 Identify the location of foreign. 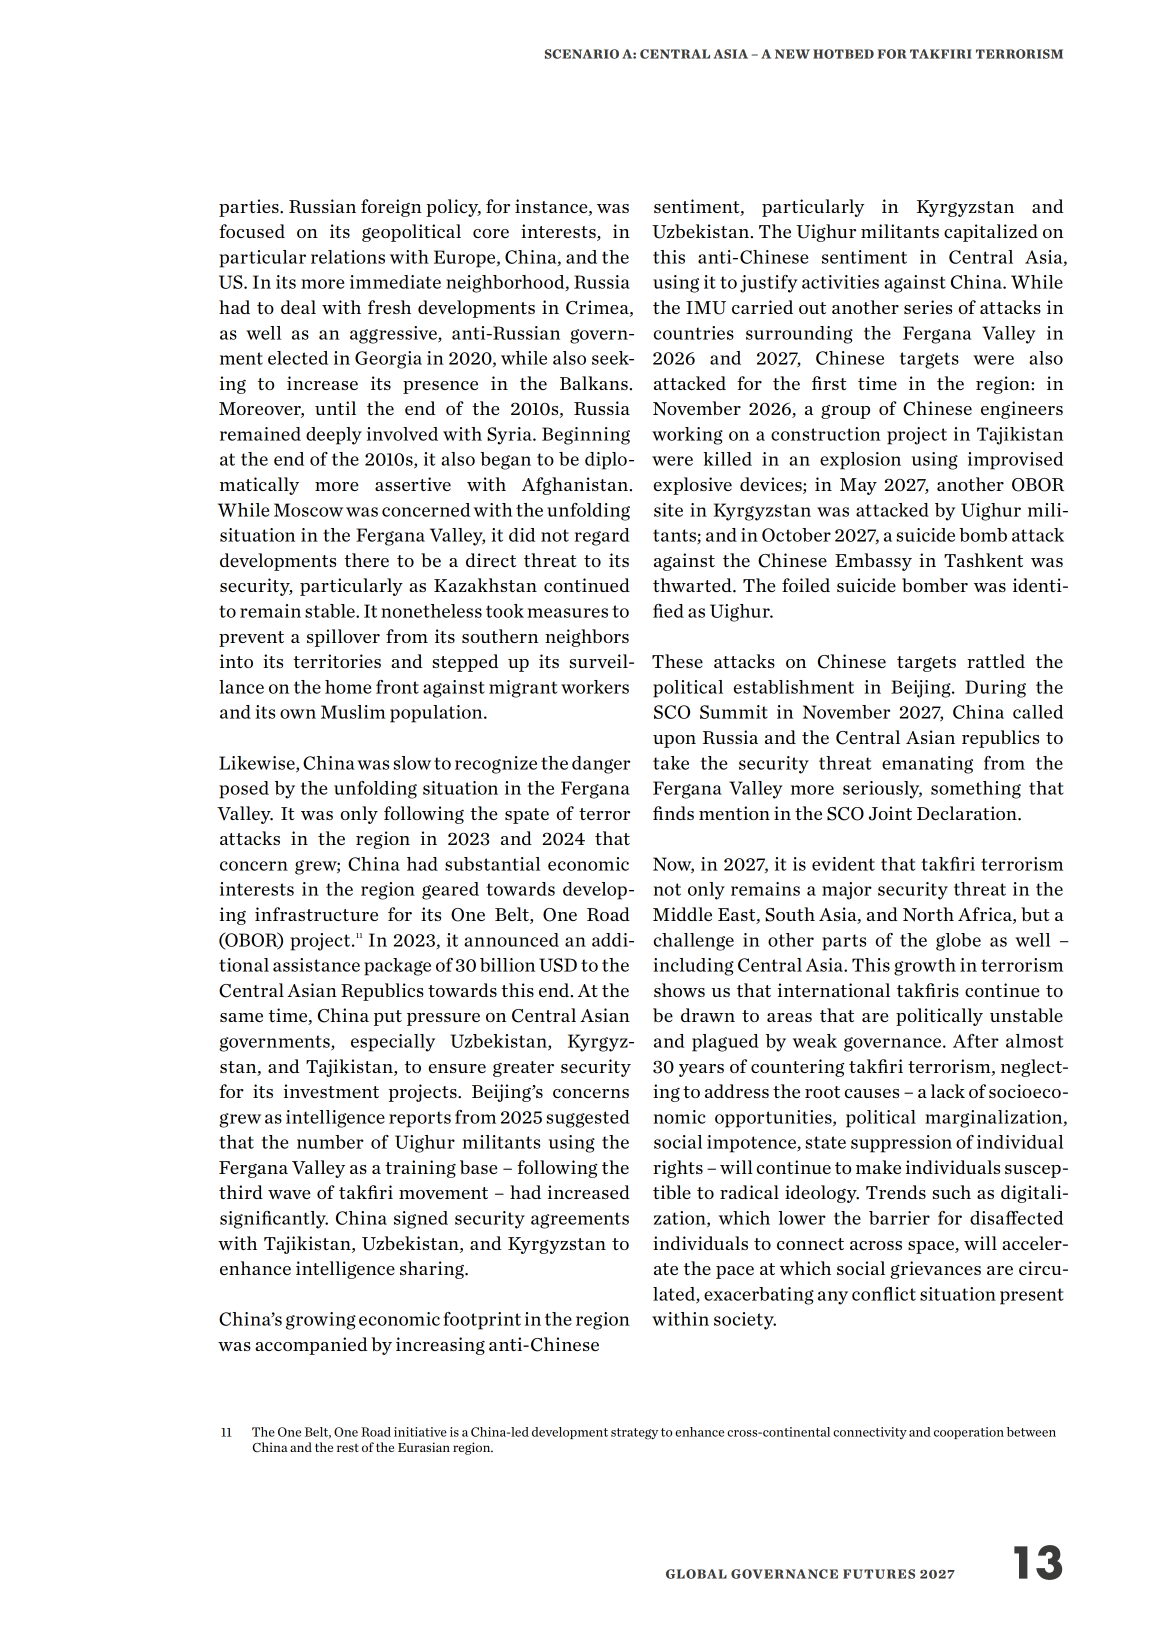
(391, 208).
